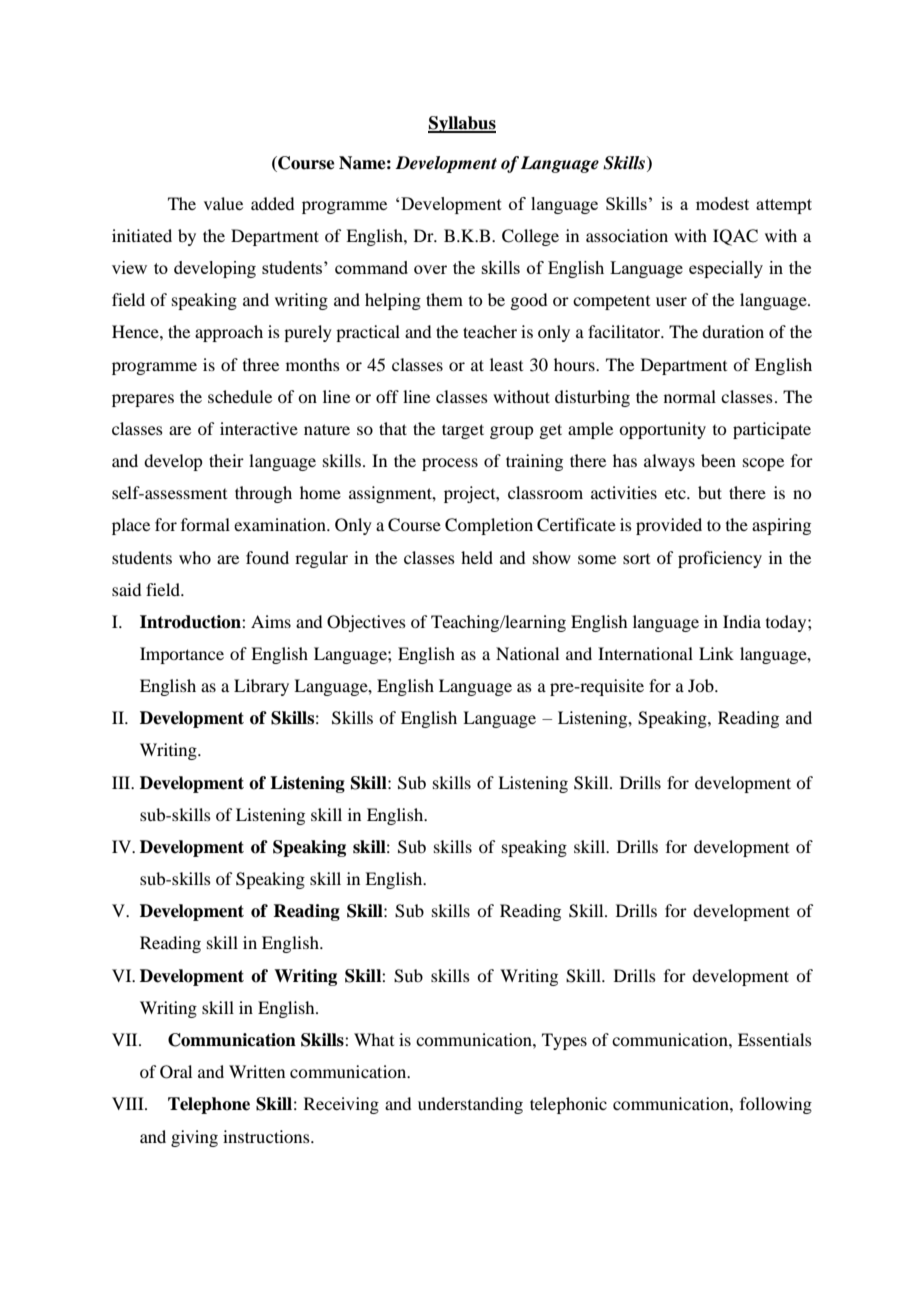 This screenshot has width=924, height=1308. What do you see at coordinates (462, 124) in the screenshot?
I see `Syllabus` at bounding box center [462, 124].
